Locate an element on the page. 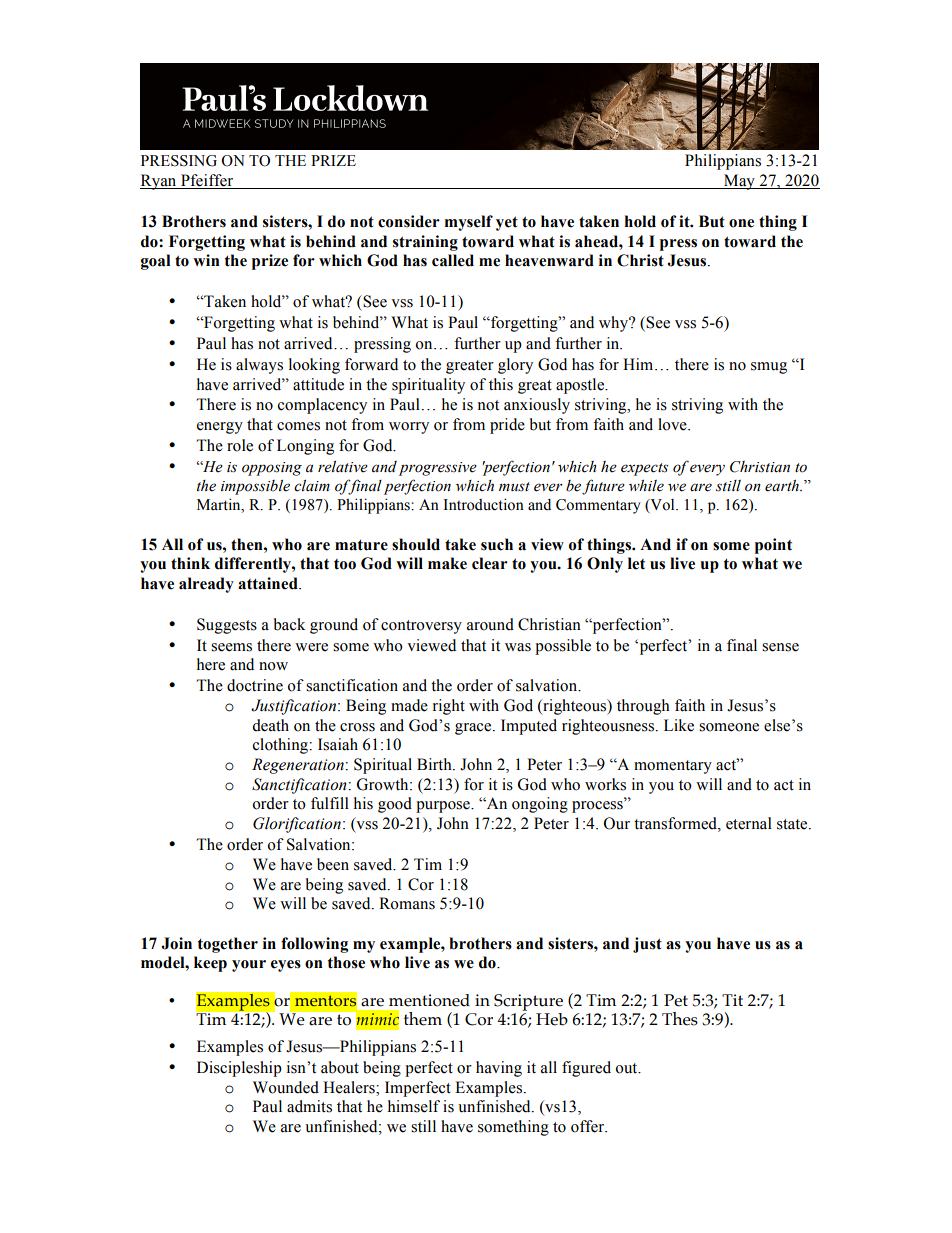  Discipleship is located at coordinates (239, 1069).
